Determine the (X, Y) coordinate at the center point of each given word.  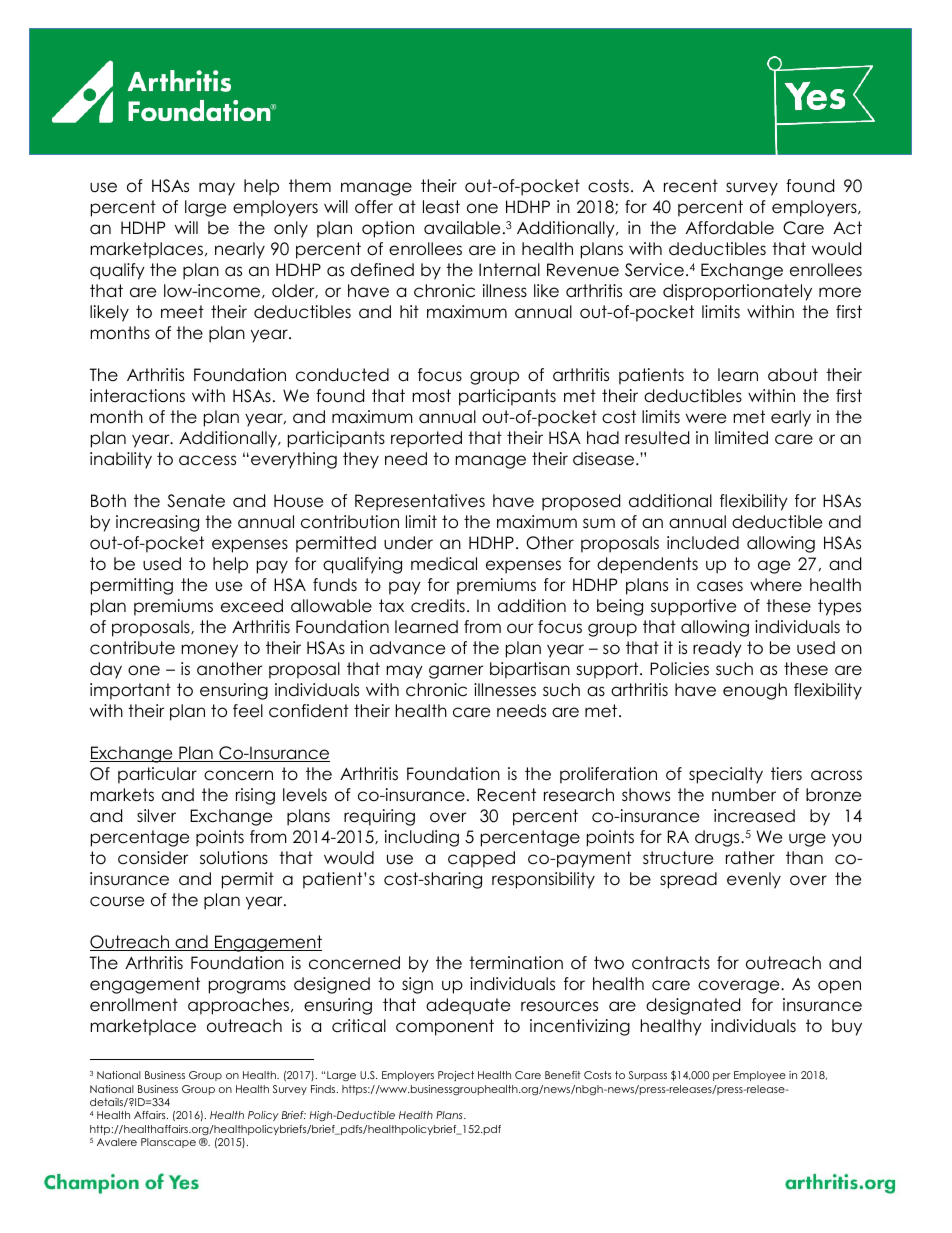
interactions (137, 396)
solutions (234, 858)
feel (248, 711)
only (291, 229)
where (776, 585)
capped (481, 859)
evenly (754, 880)
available (462, 228)
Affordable (730, 228)
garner (456, 672)
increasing (157, 523)
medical (444, 564)
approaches (238, 1006)
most (431, 396)
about (793, 375)
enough (755, 691)
